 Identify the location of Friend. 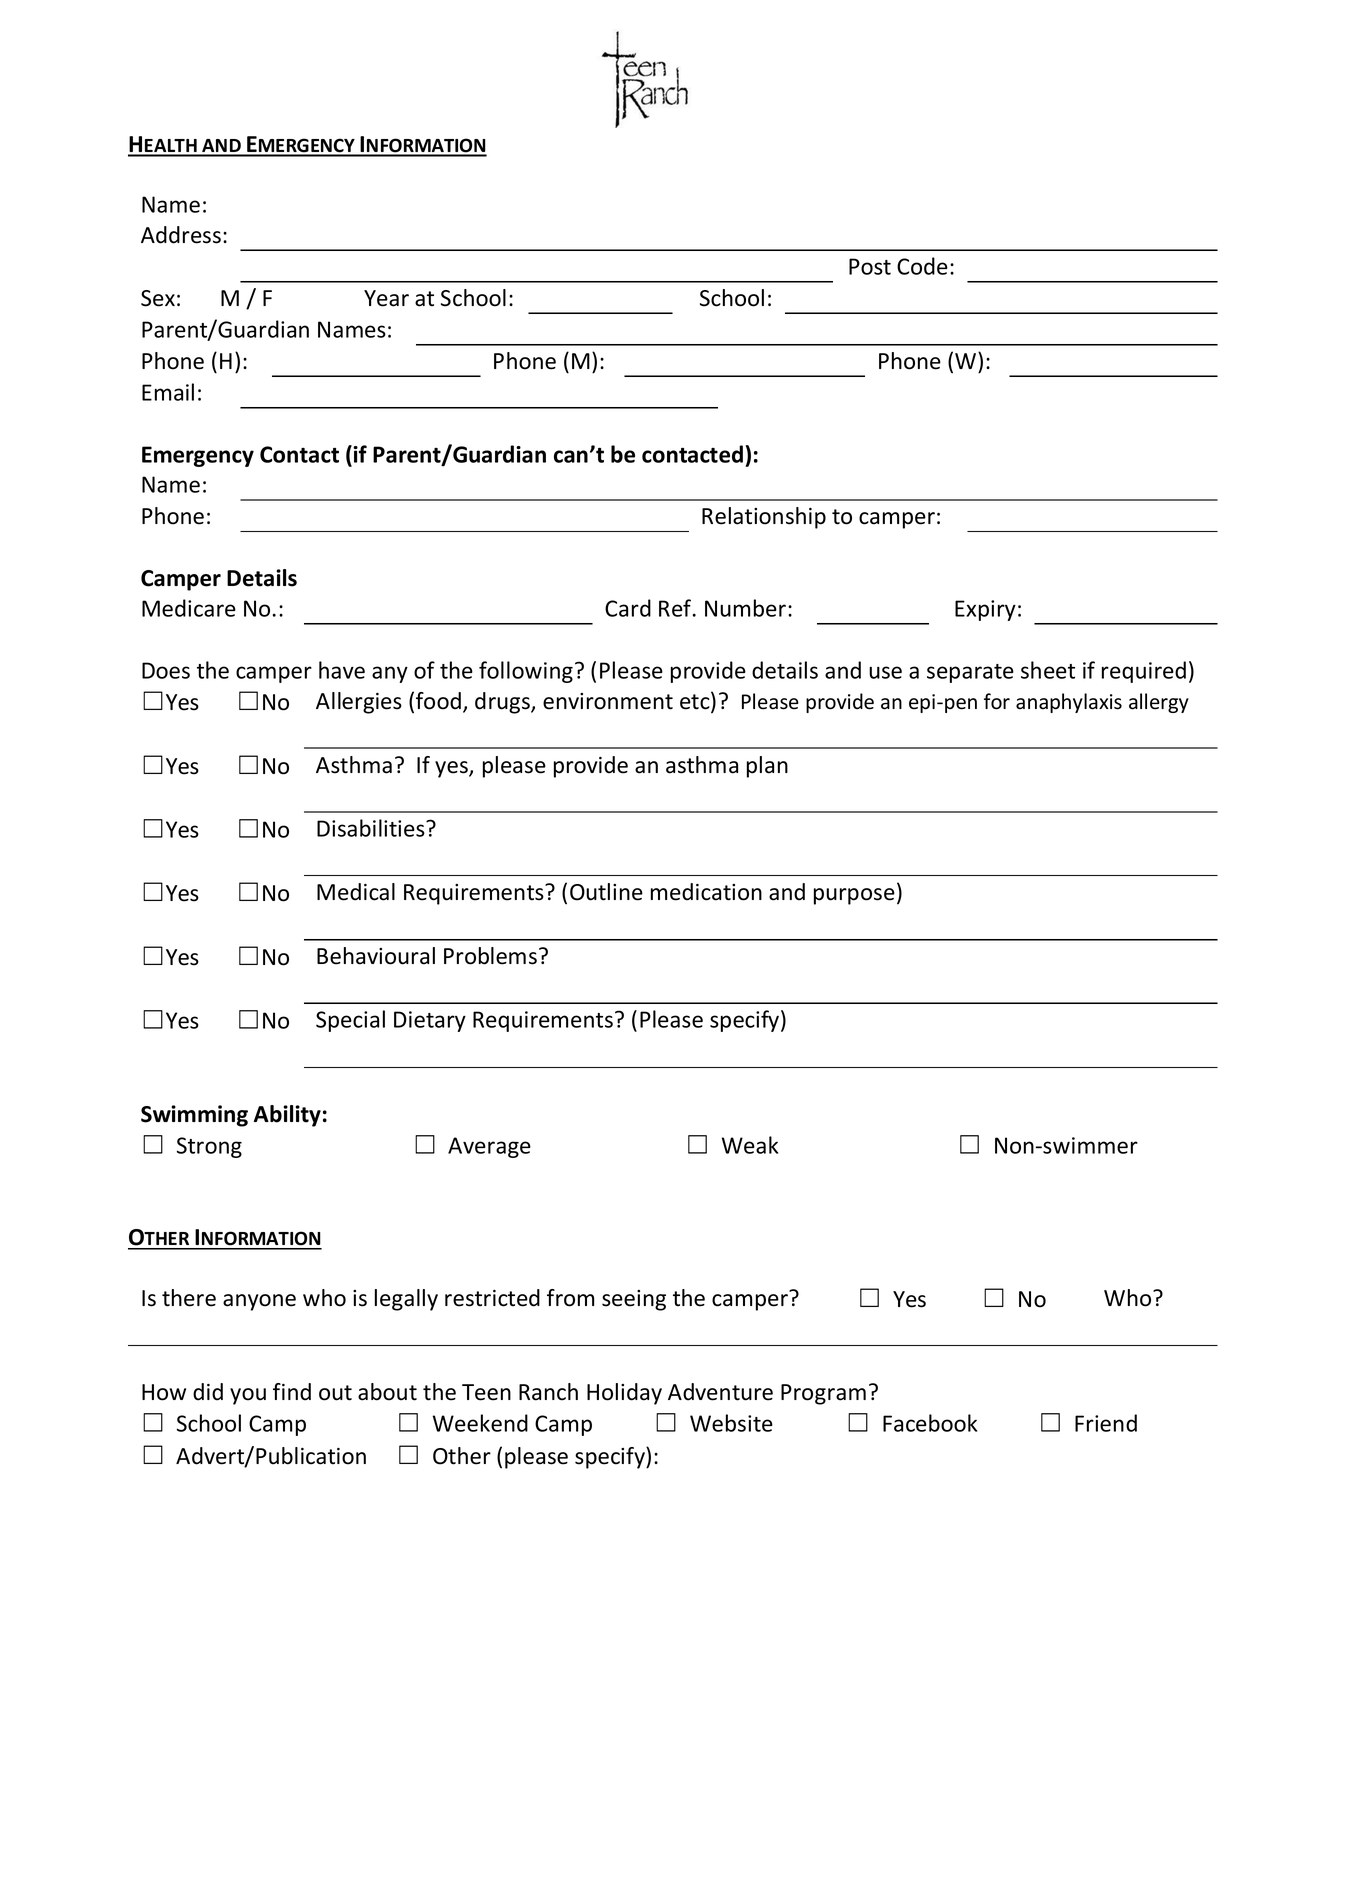
(1106, 1423).
